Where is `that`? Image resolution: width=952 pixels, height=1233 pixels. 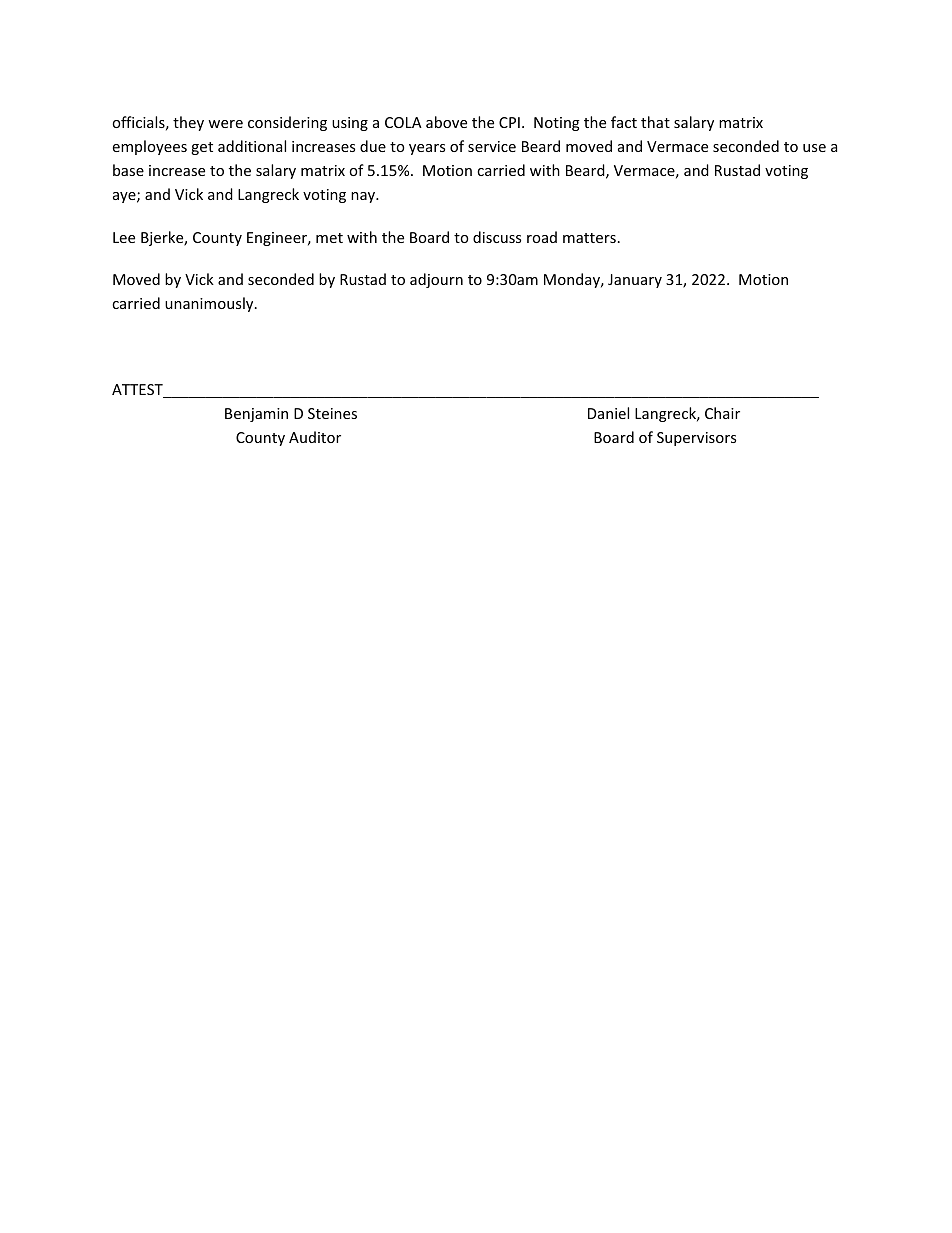 that is located at coordinates (655, 122).
